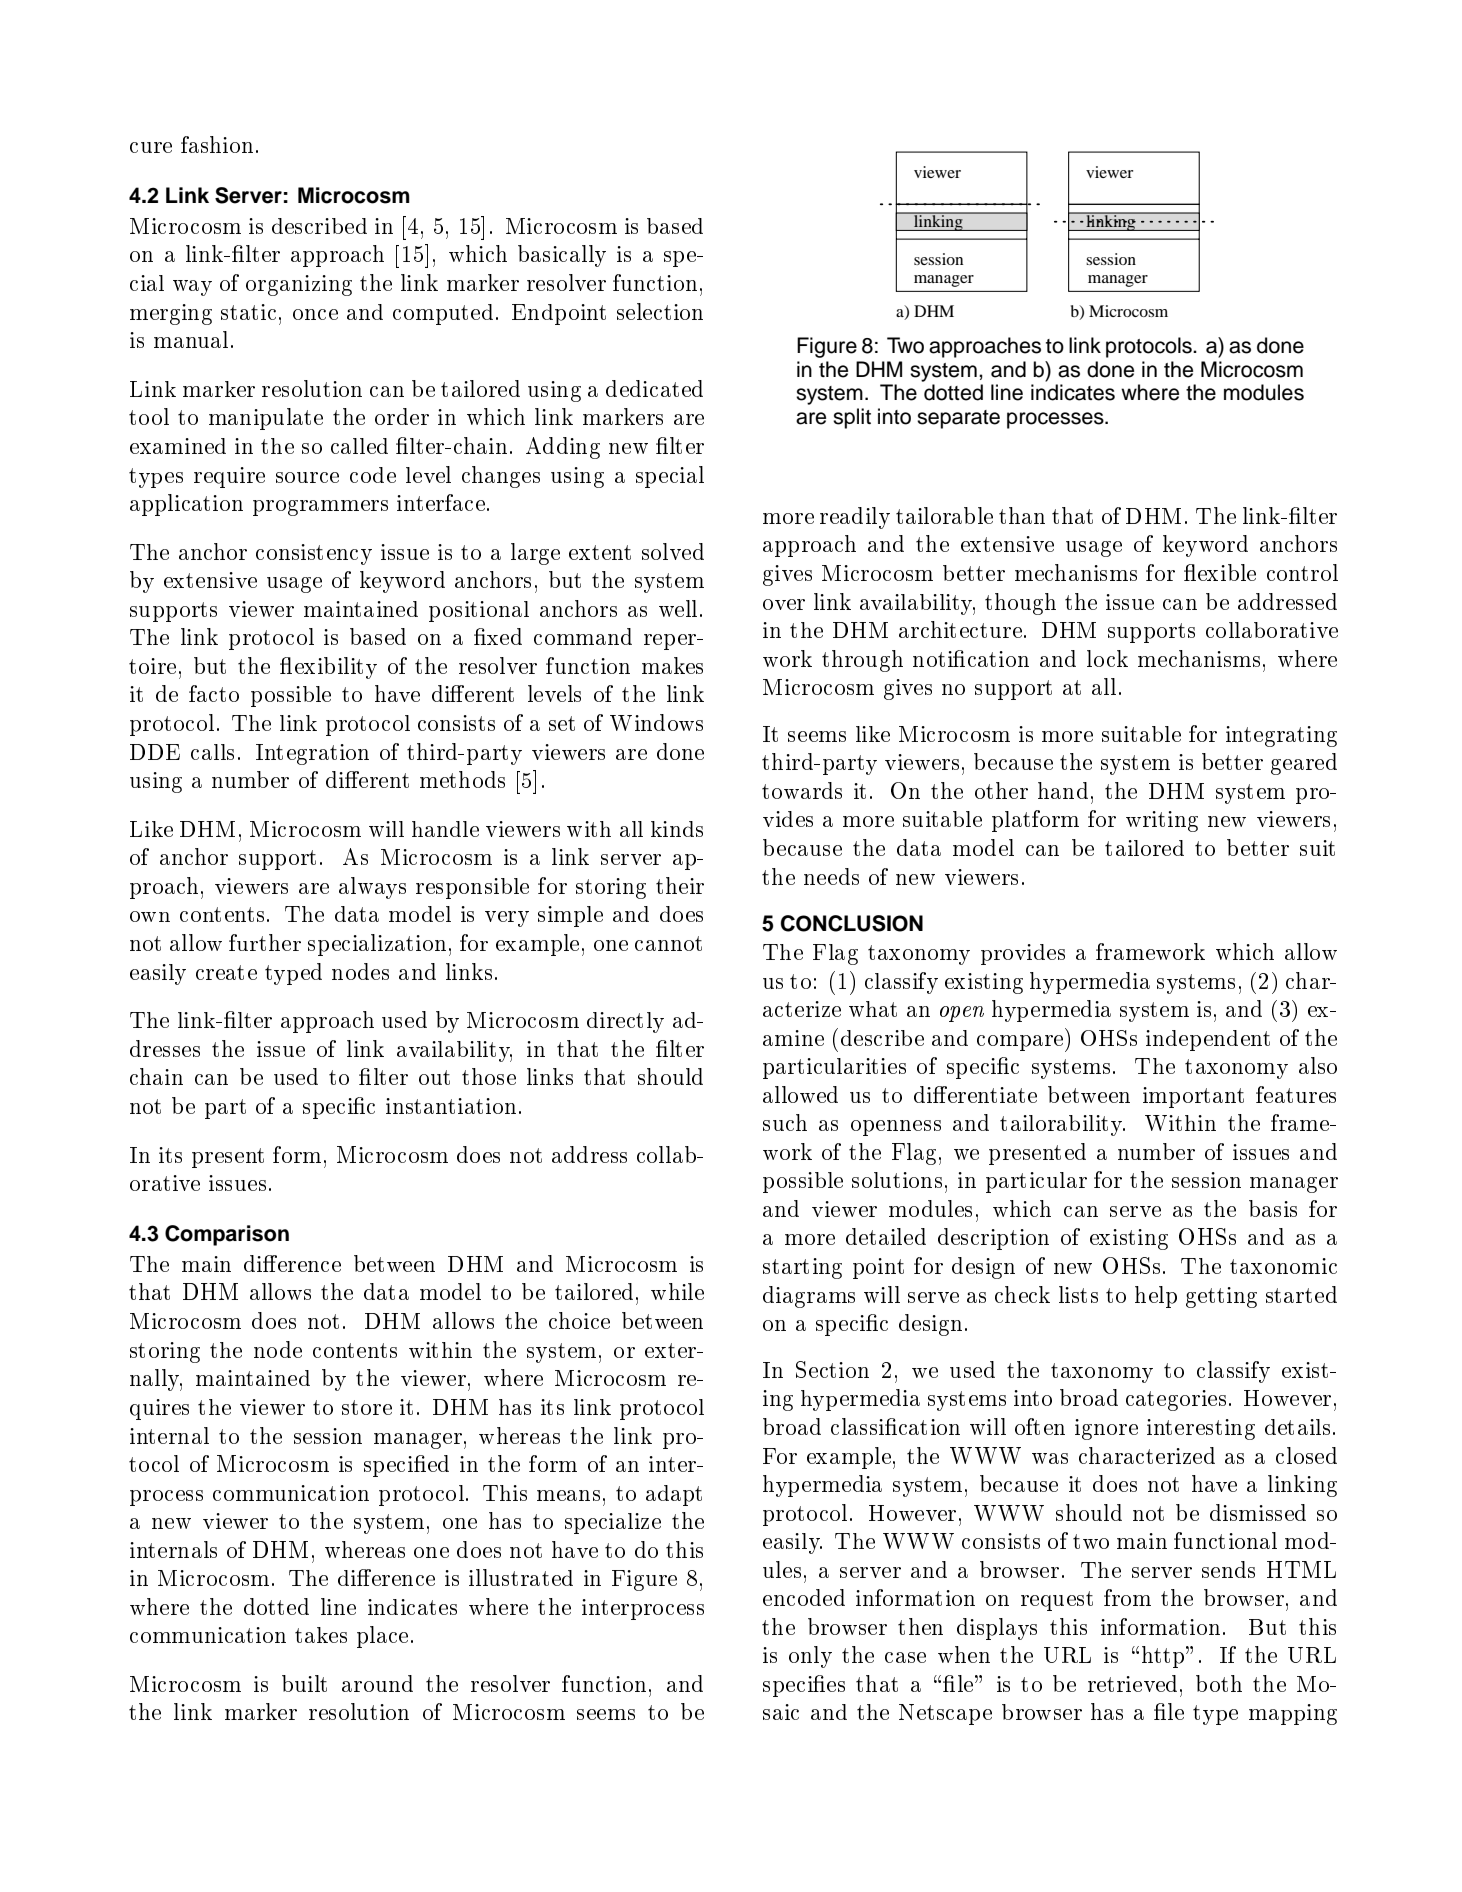  What do you see at coordinates (217, 144) in the image?
I see `fashion` at bounding box center [217, 144].
